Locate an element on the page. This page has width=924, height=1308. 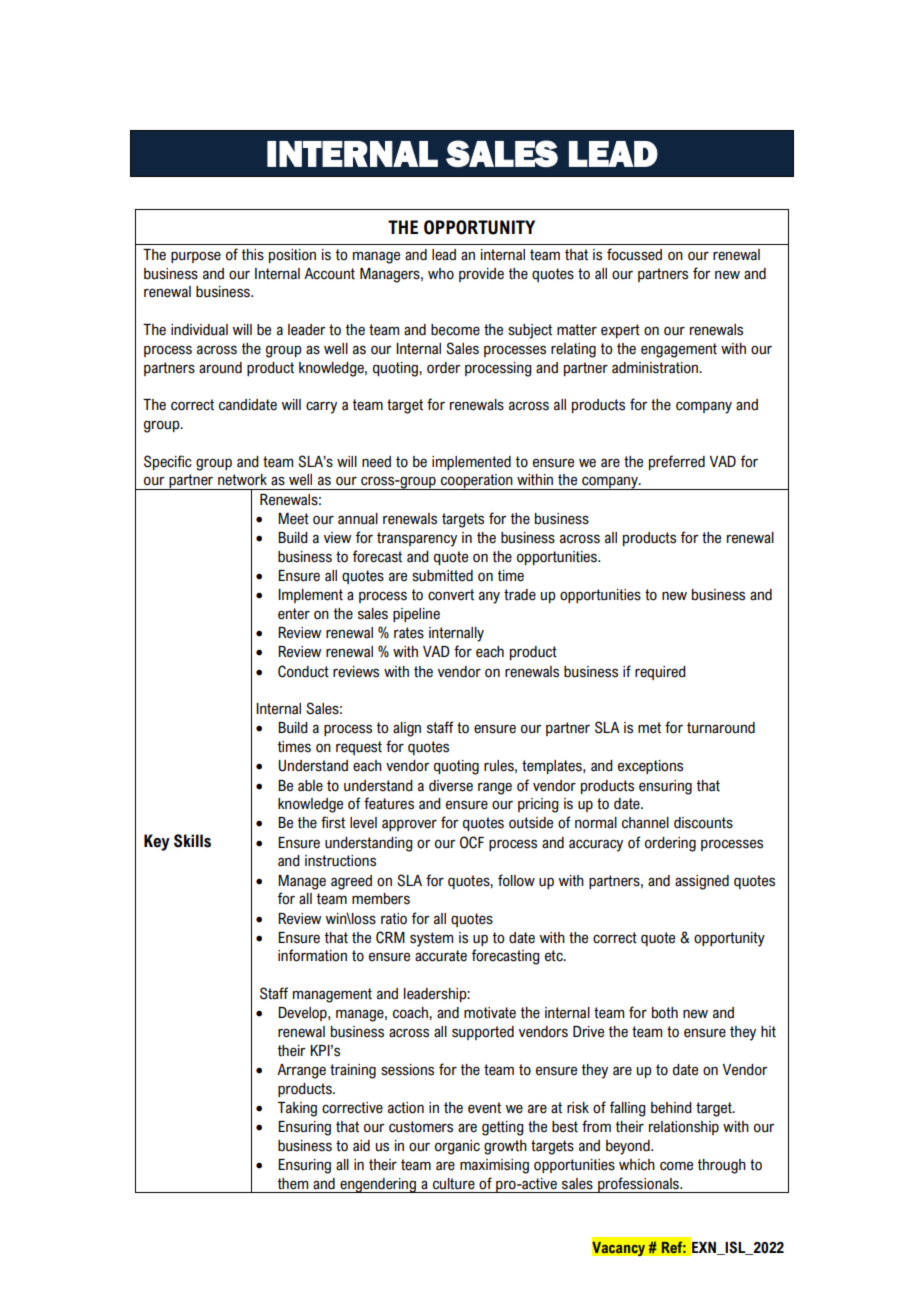
organic is located at coordinates (457, 1147).
